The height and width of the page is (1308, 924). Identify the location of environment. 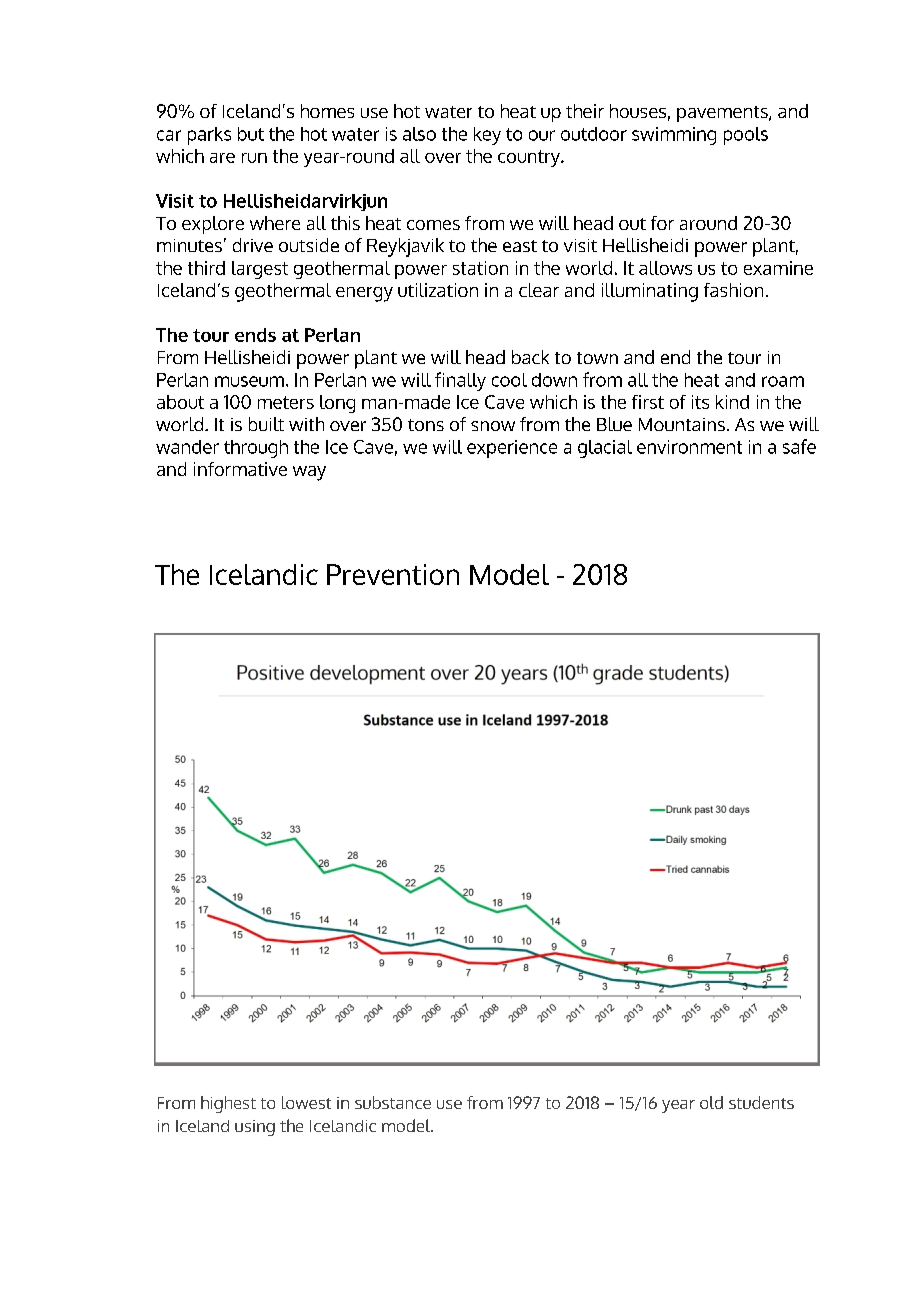
(689, 447).
